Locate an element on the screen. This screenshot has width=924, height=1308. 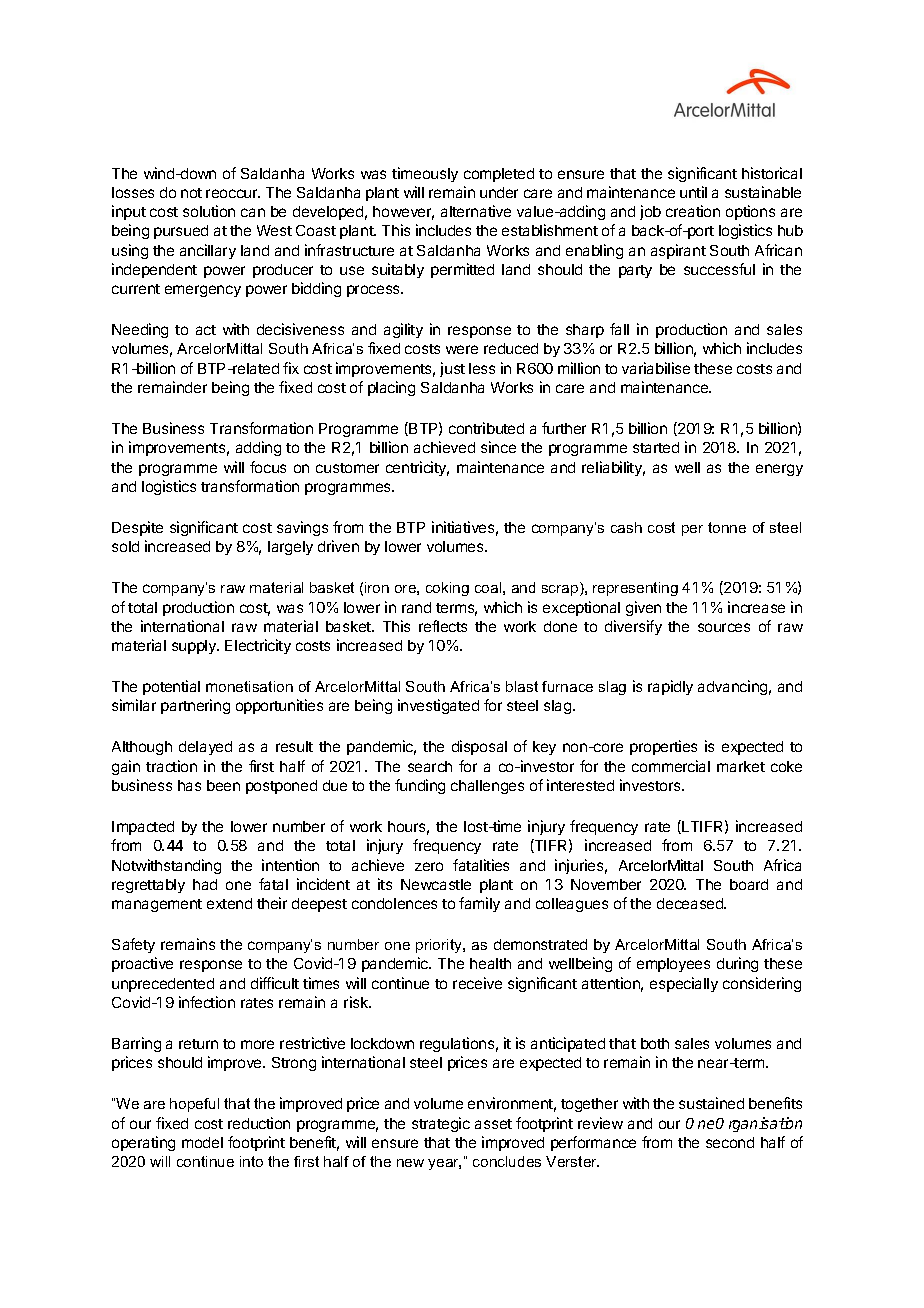
has is located at coordinates (189, 785).
